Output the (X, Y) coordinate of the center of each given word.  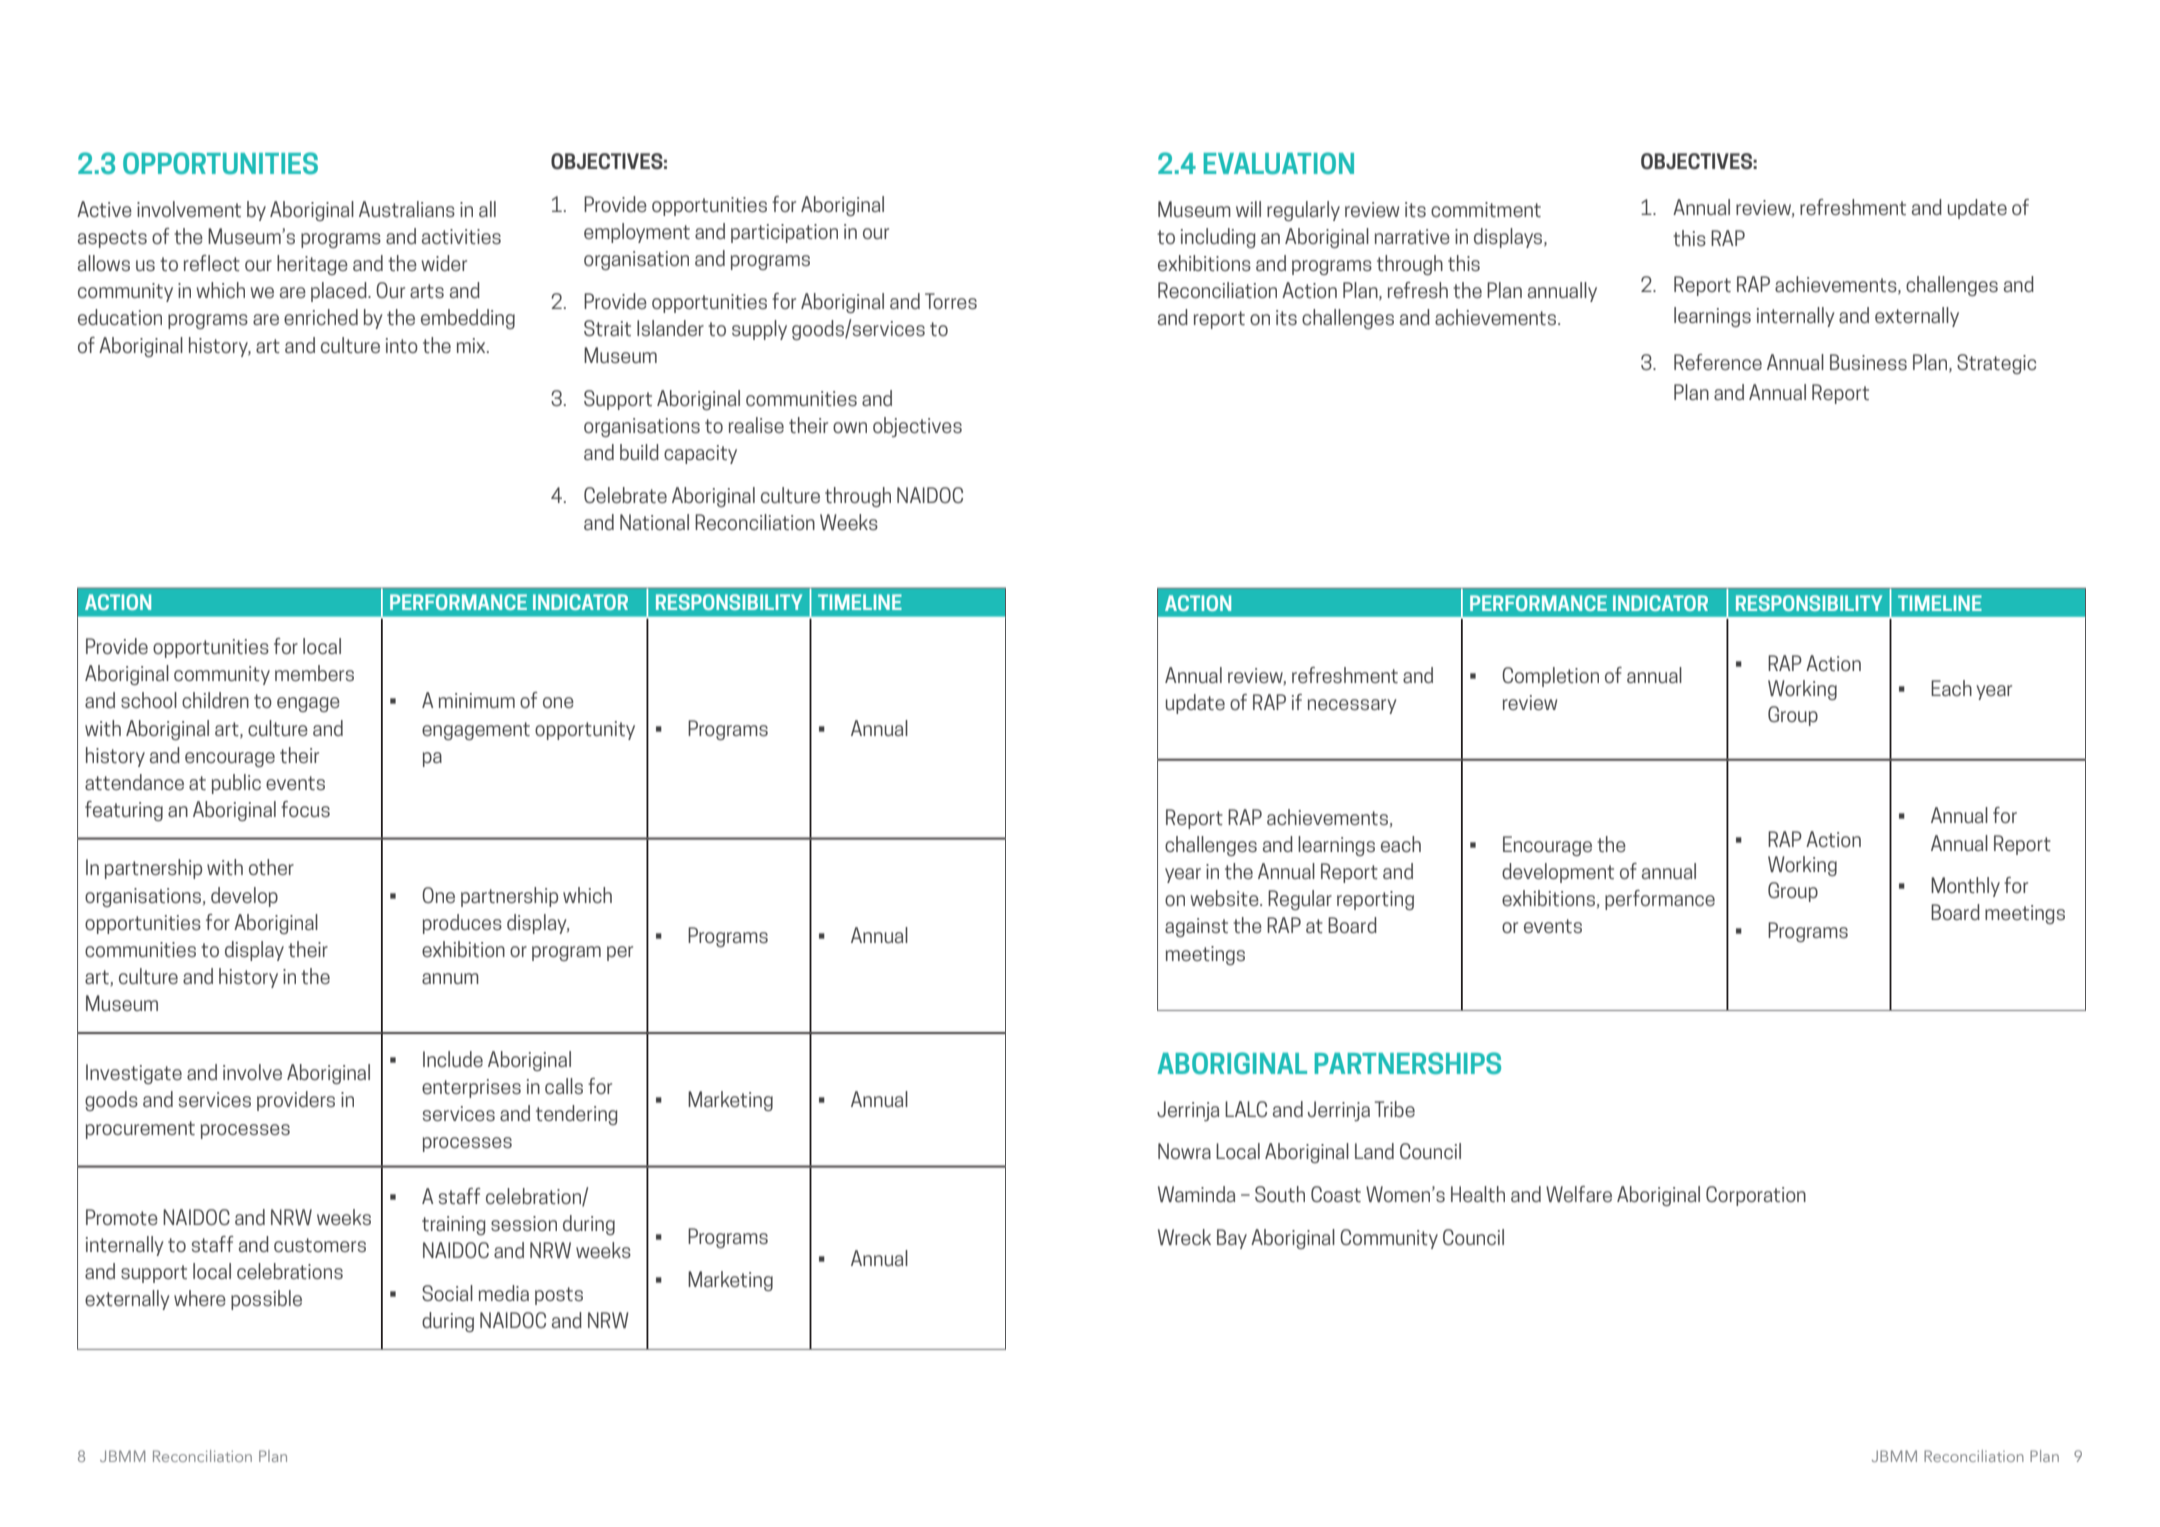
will (1248, 209)
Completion (1550, 677)
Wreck (1184, 1237)
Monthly (1965, 887)
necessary (1352, 706)
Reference (1718, 362)
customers (320, 1245)
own (850, 427)
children (215, 700)
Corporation (1756, 1196)
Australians (407, 209)
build (639, 452)
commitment (1486, 209)
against (1196, 927)
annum (450, 978)
